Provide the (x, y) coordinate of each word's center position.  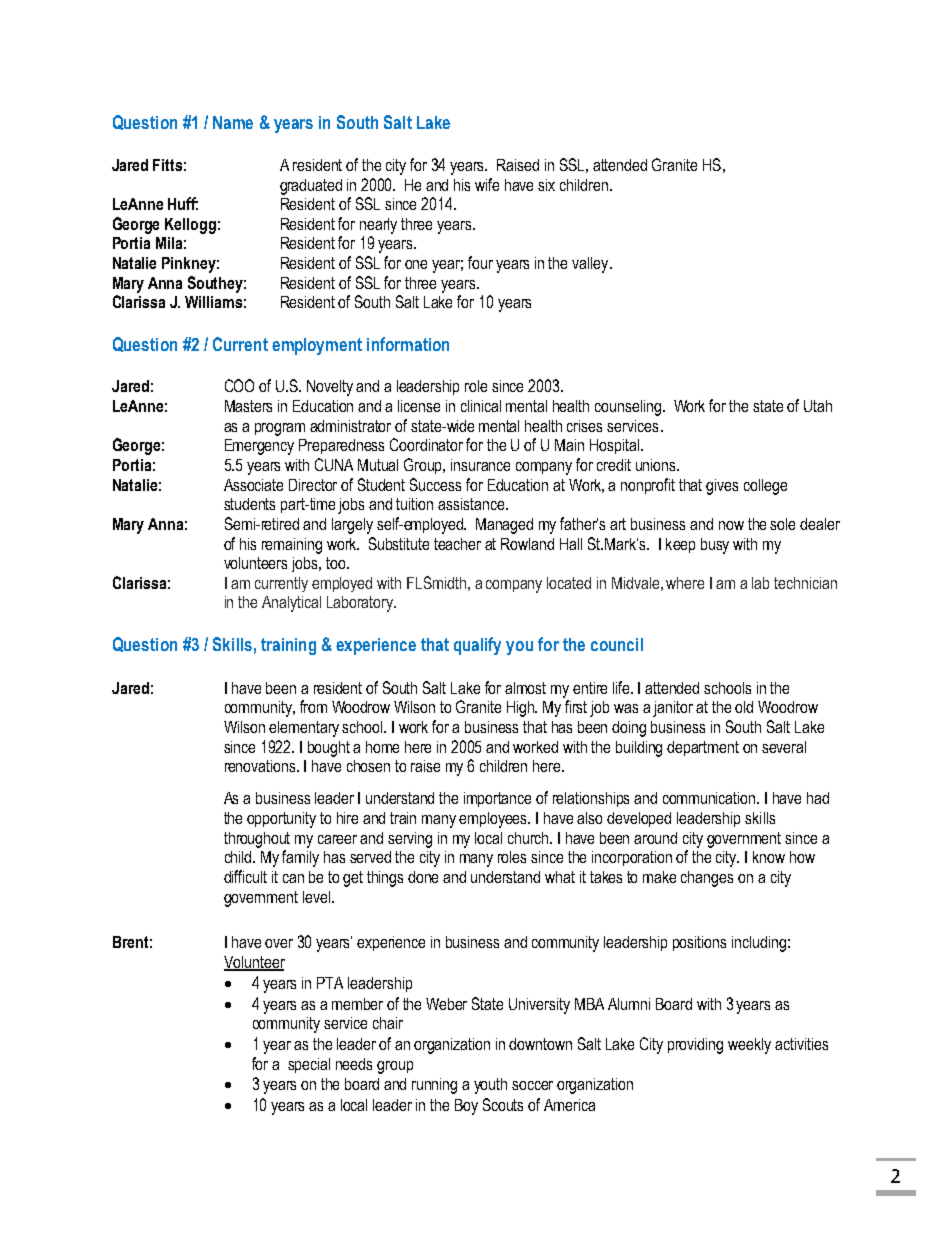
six (546, 185)
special (309, 1065)
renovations (262, 766)
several (784, 747)
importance (497, 799)
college (765, 487)
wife (487, 184)
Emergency (259, 447)
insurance (480, 465)
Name (233, 122)
